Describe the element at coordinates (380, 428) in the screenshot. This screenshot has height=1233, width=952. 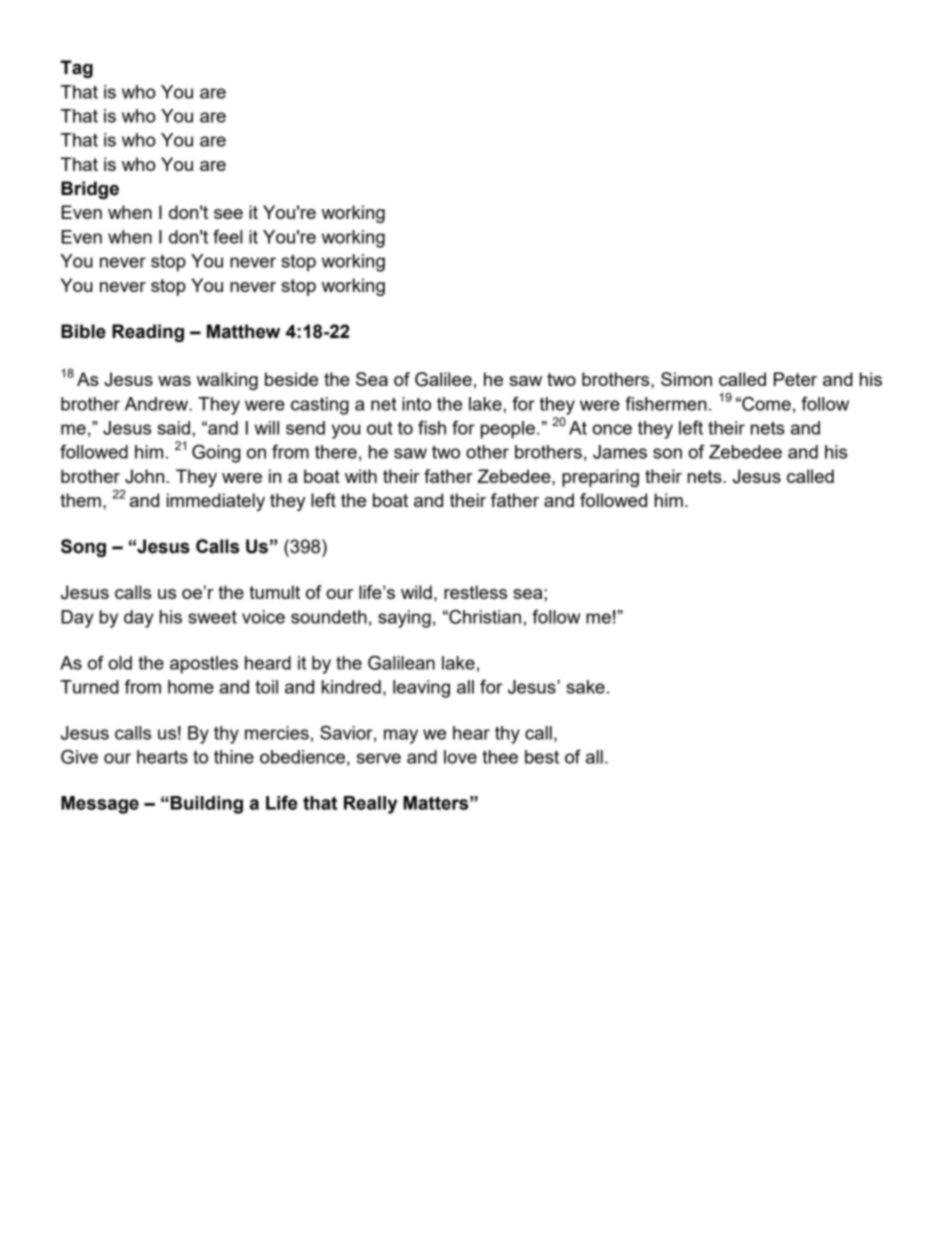
I see `out` at that location.
